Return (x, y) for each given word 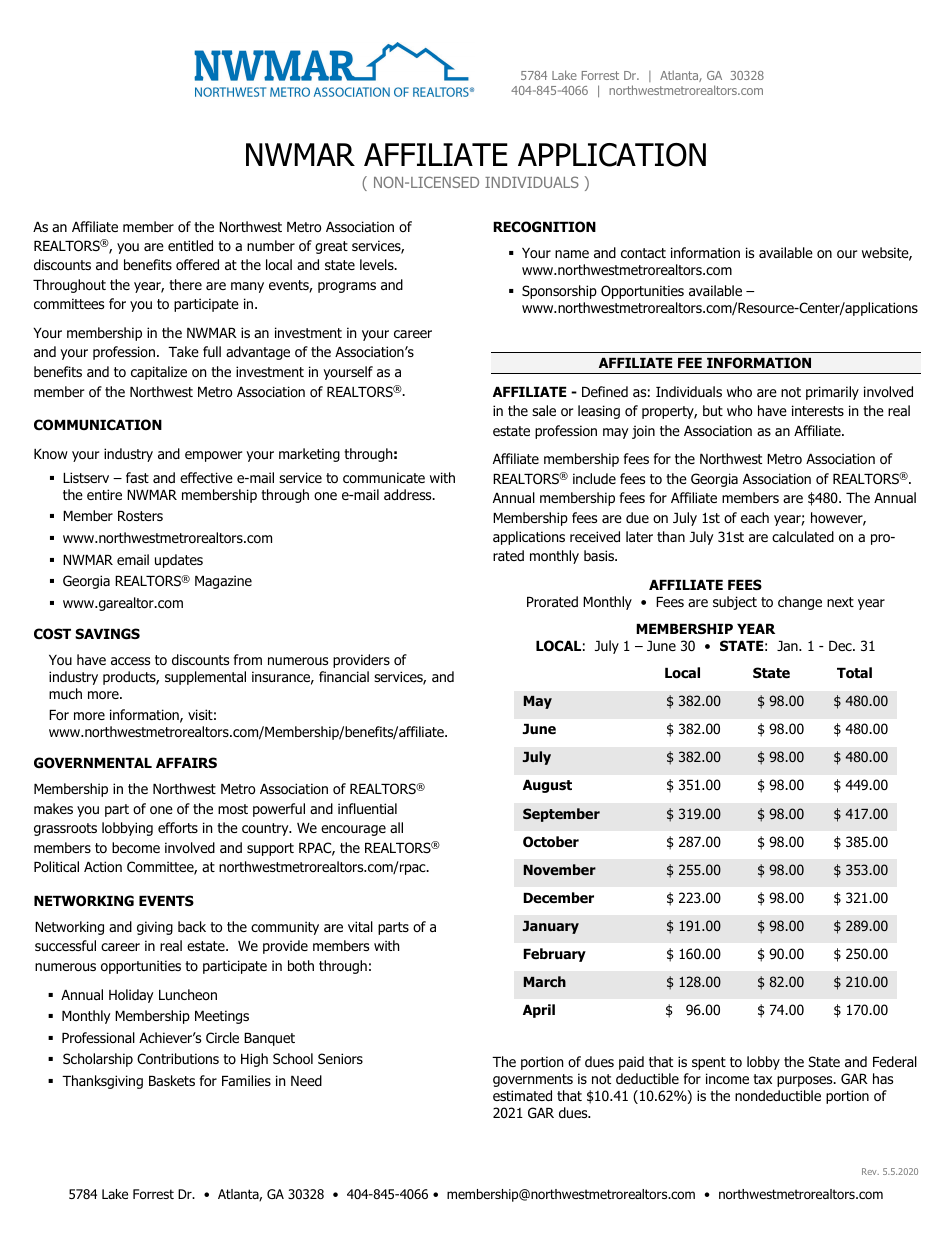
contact (643, 253)
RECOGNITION (544, 227)
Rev (870, 1171)
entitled (190, 246)
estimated (522, 1096)
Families (246, 1080)
